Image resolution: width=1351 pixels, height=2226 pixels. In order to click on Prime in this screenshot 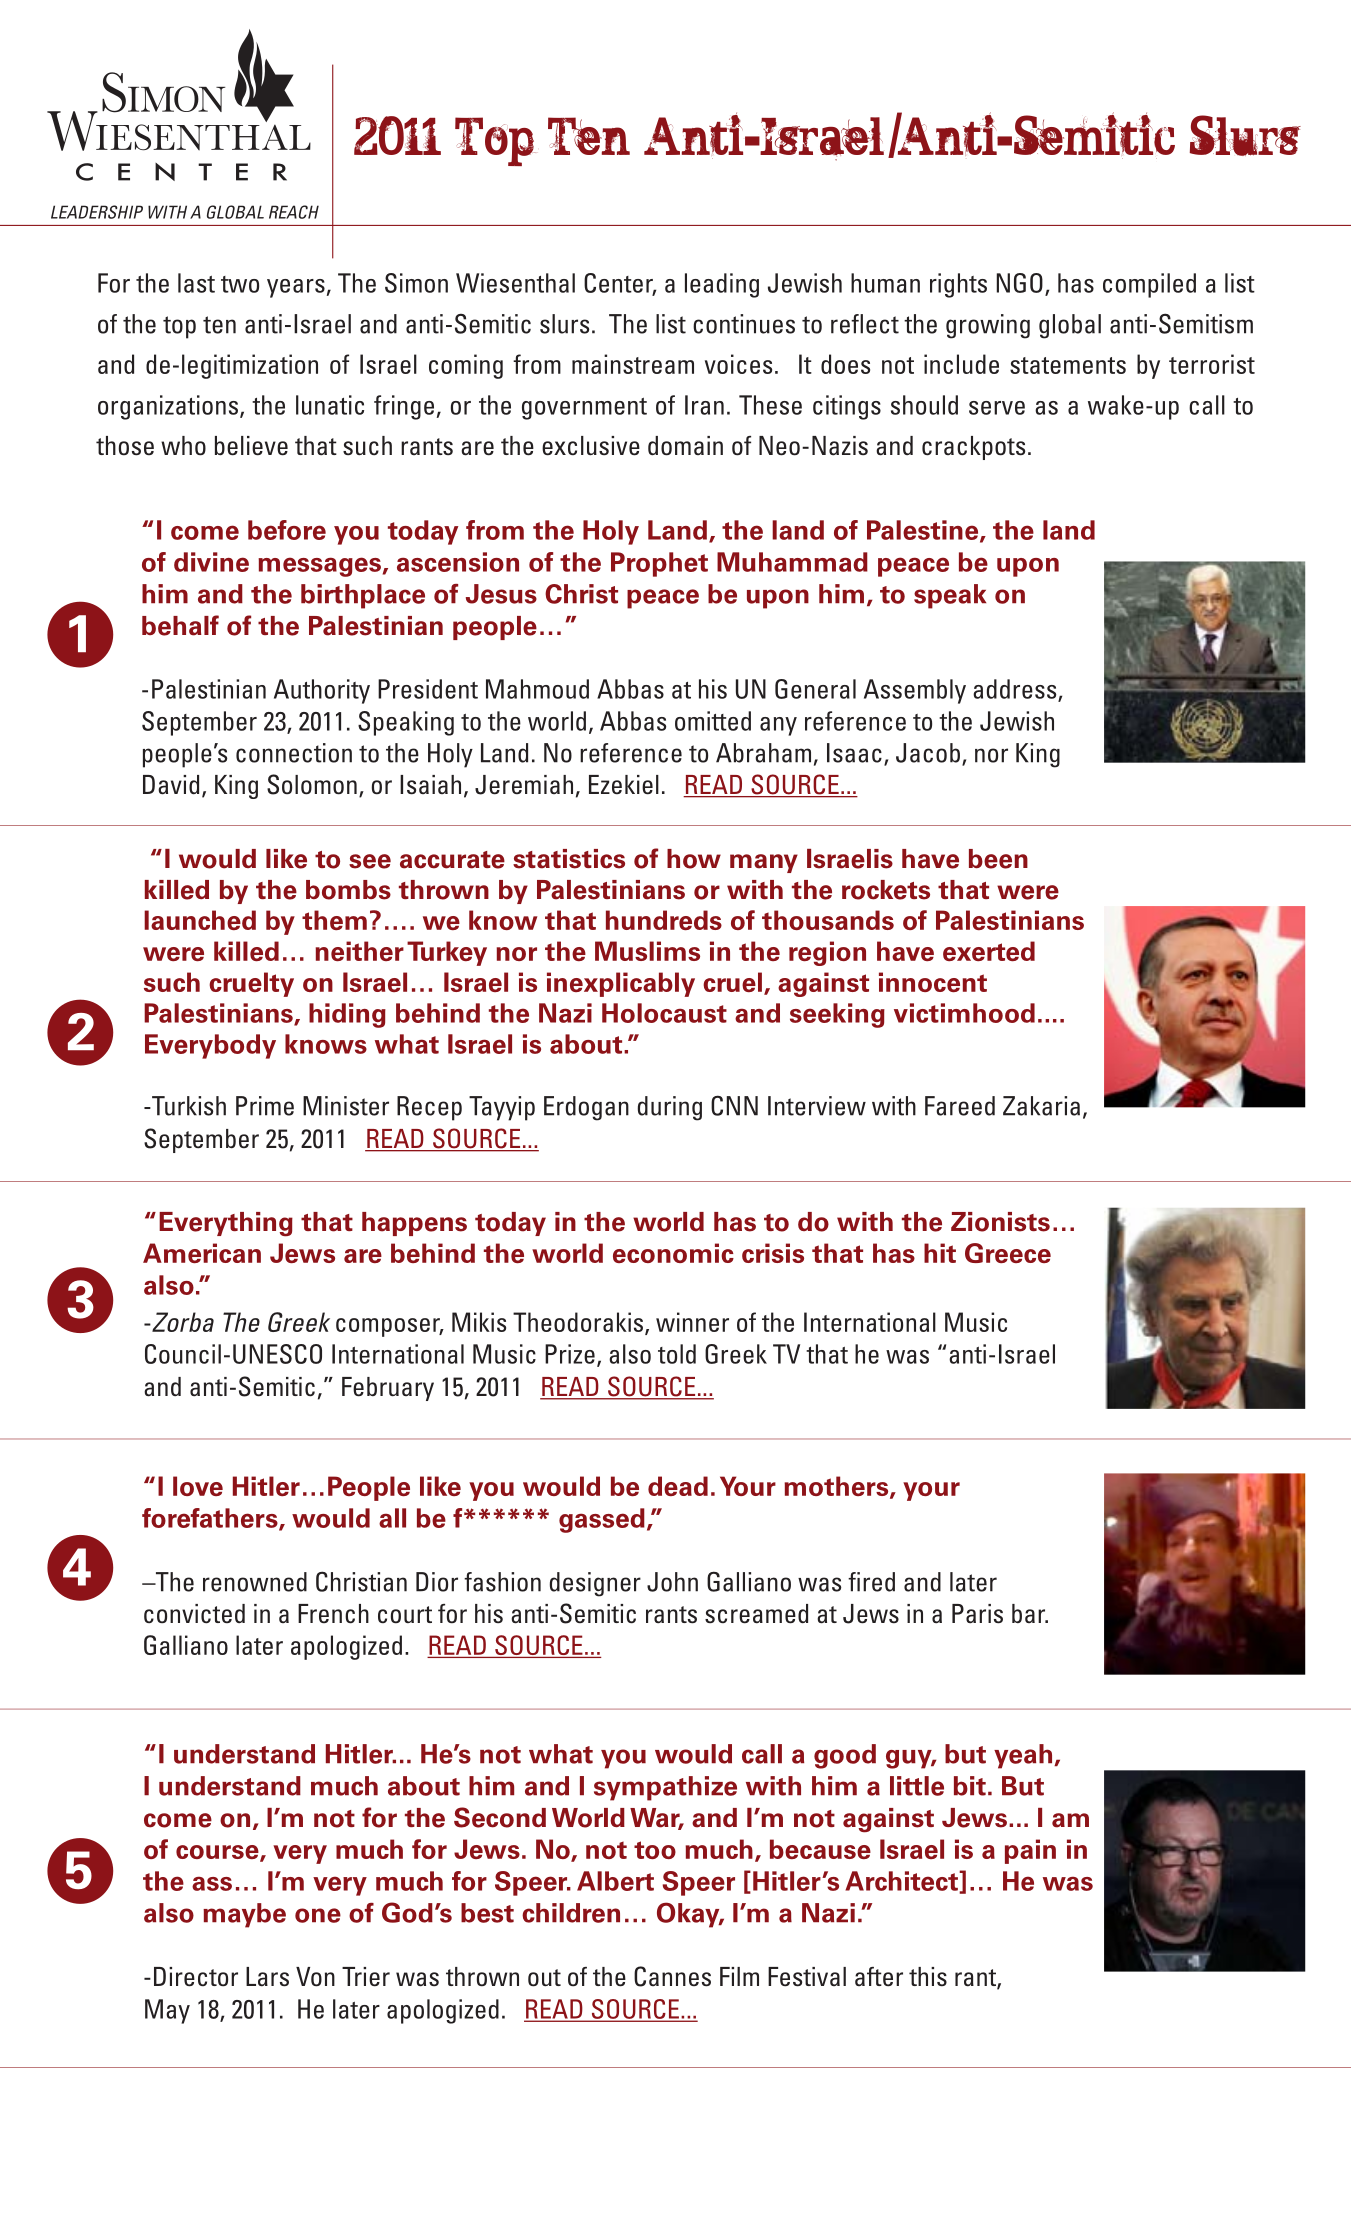, I will do `click(265, 1106)`.
